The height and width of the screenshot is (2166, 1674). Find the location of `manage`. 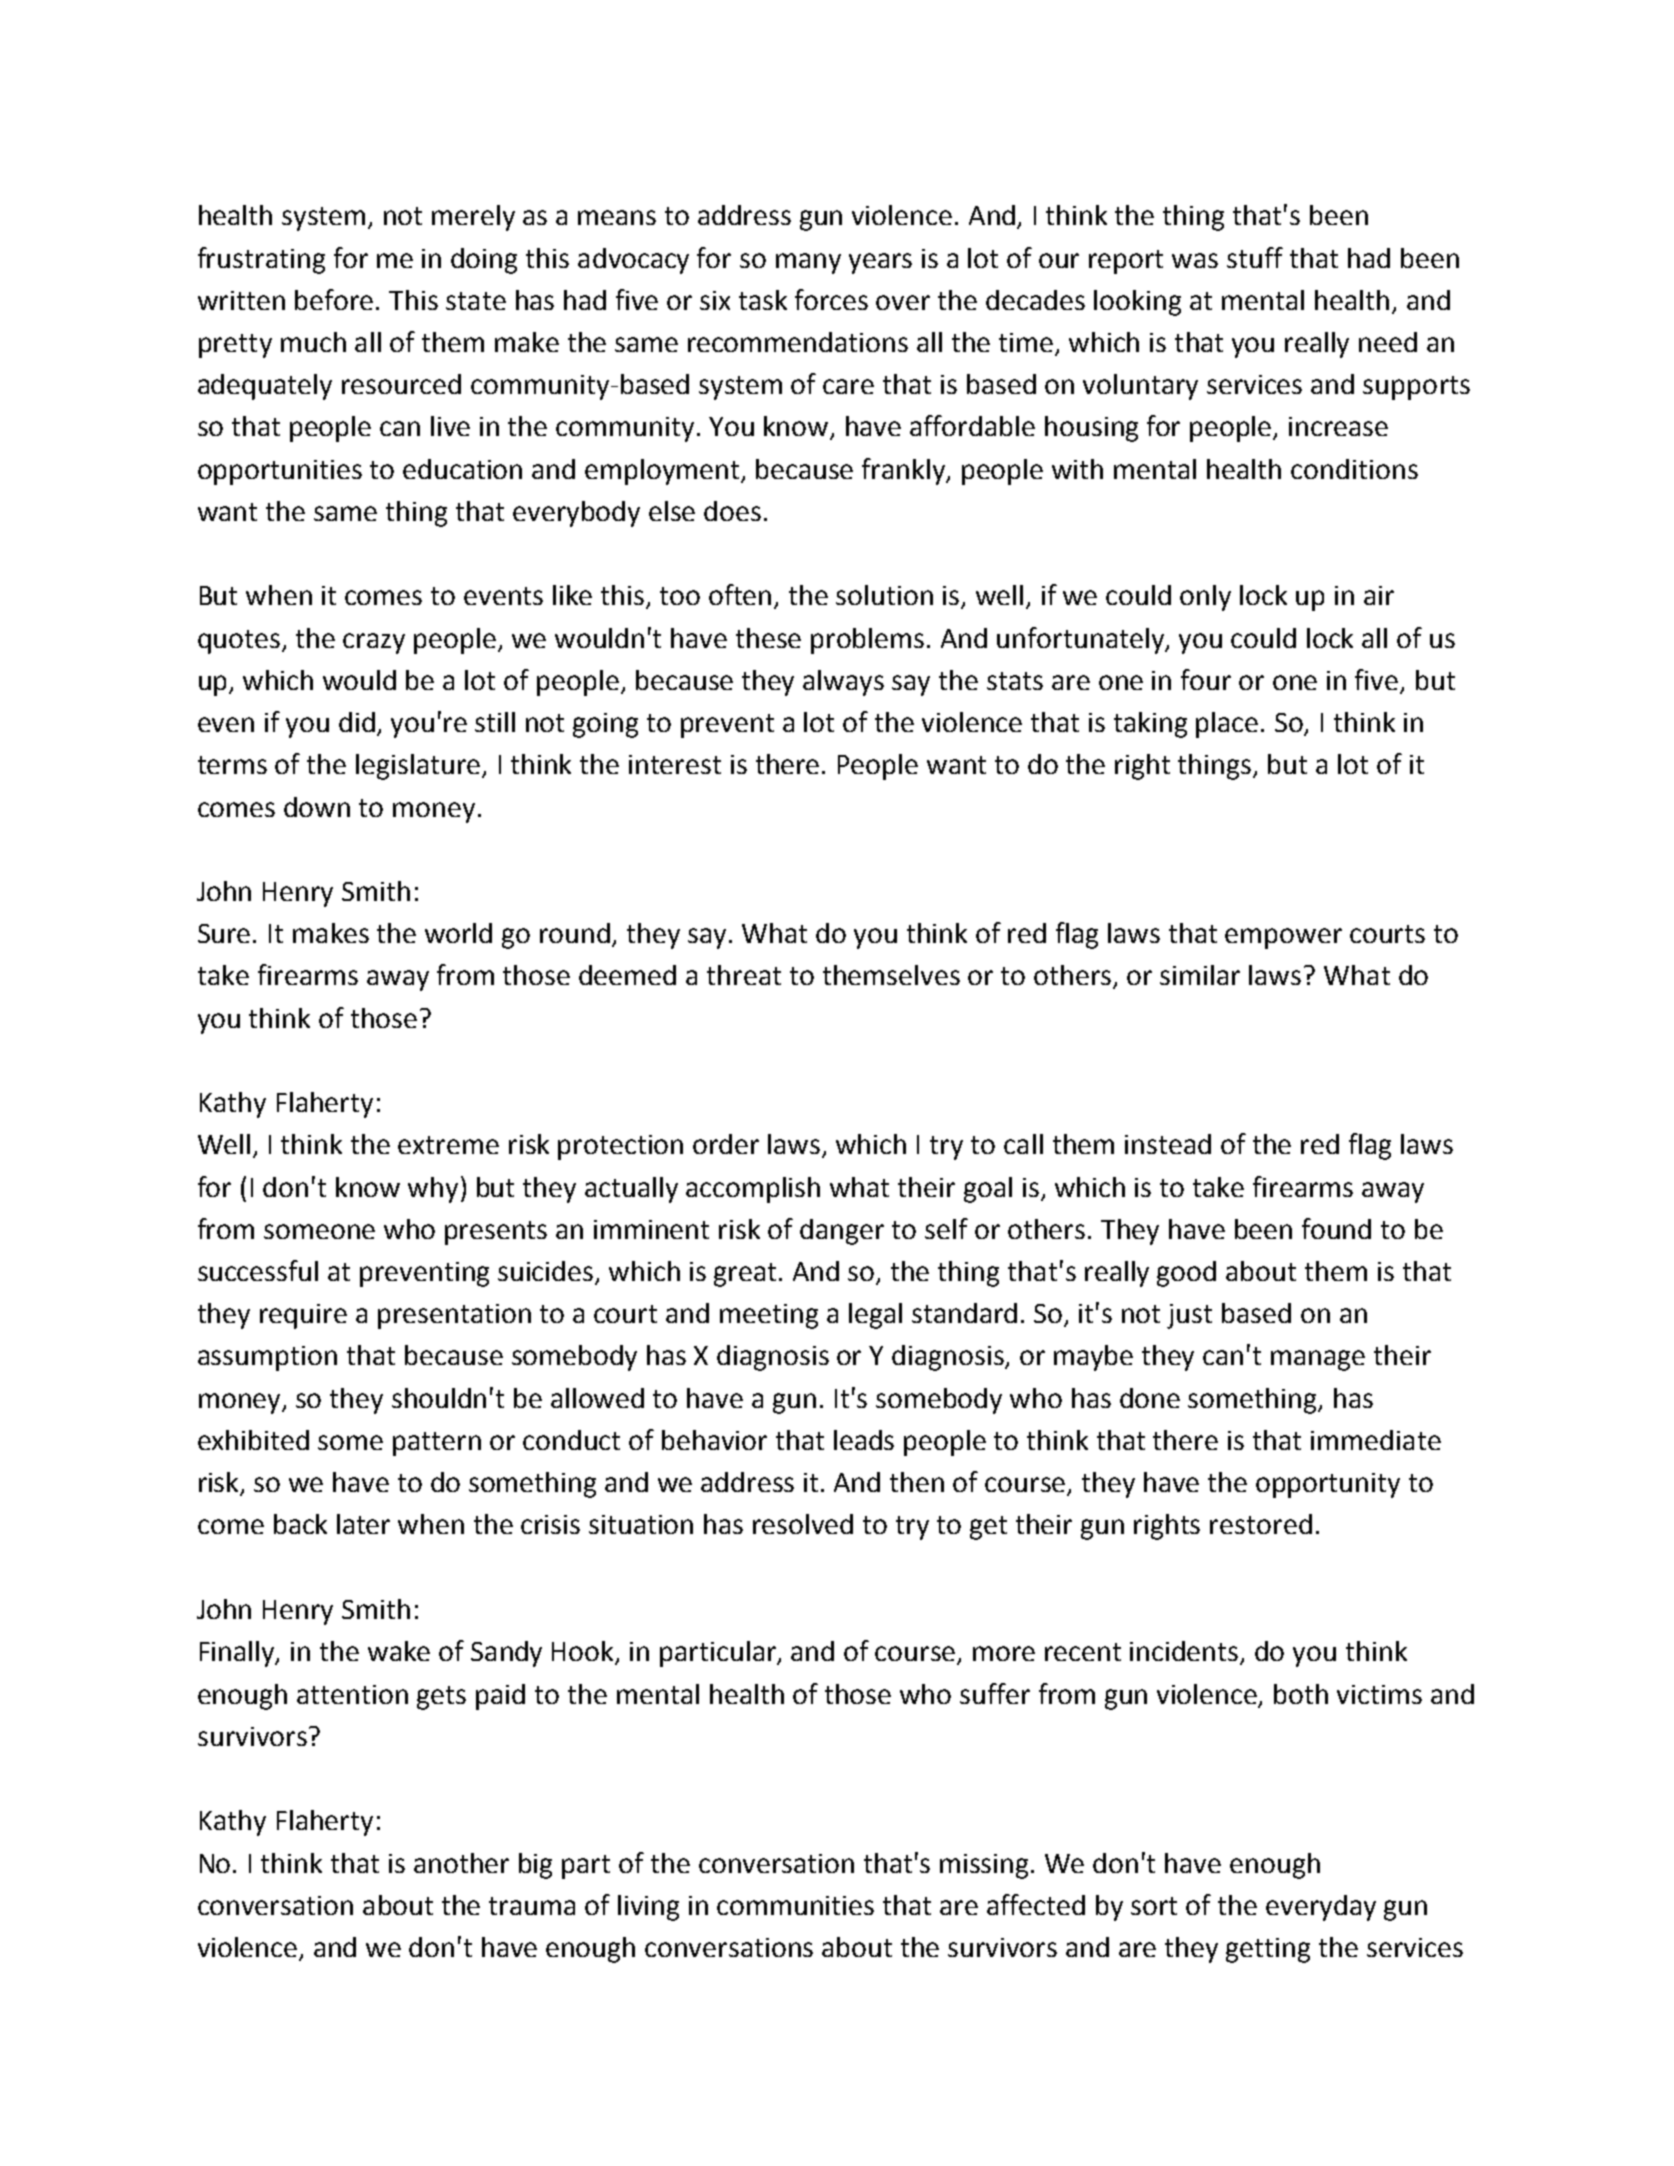

manage is located at coordinates (1318, 1360).
